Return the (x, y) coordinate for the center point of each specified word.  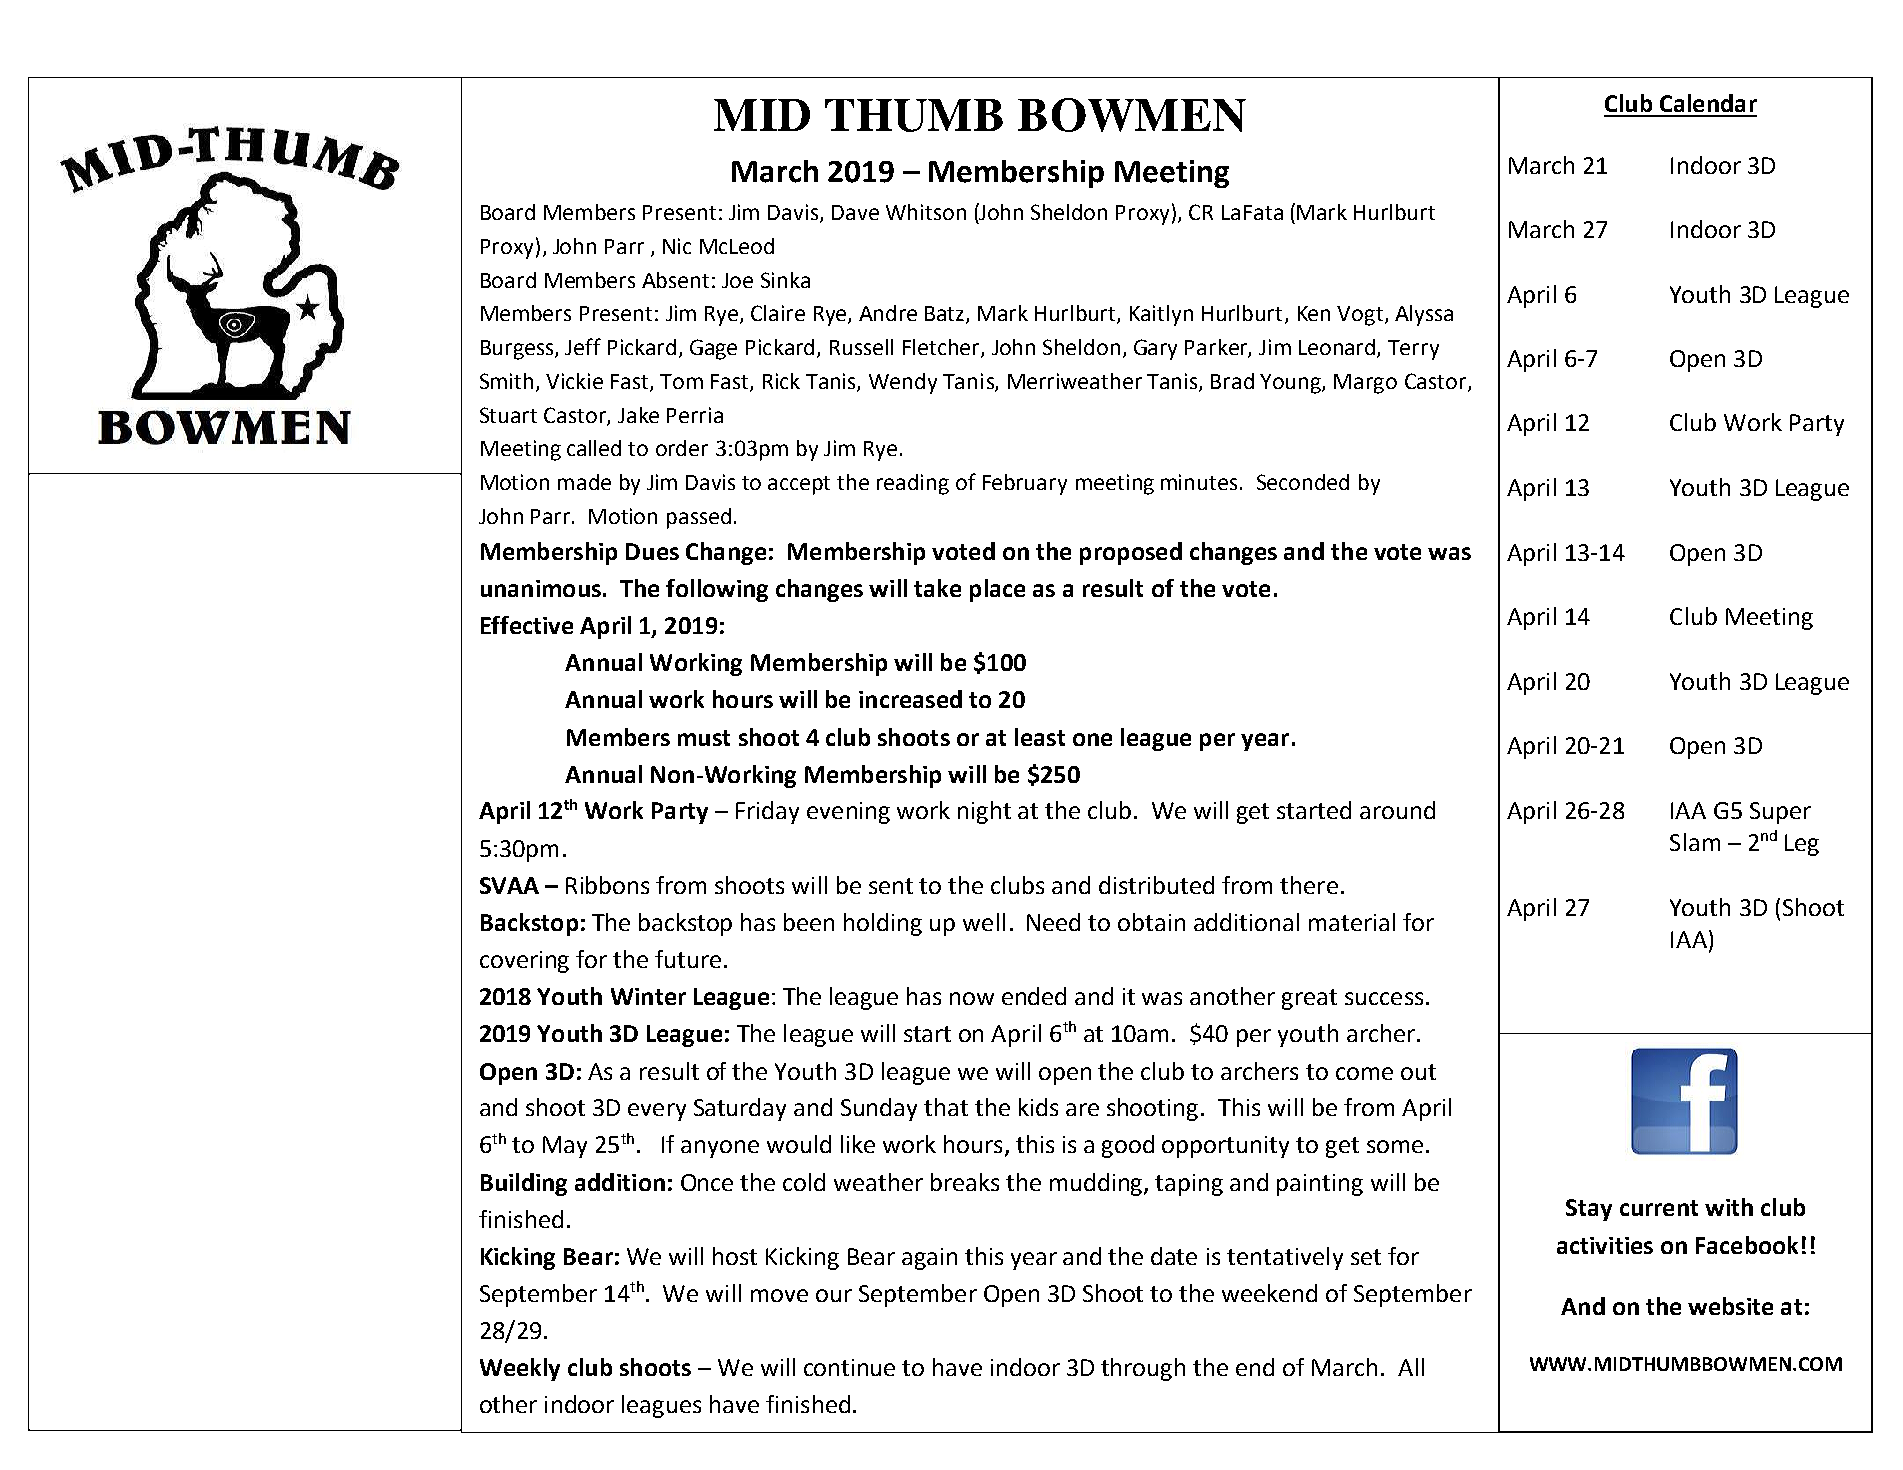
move (779, 1295)
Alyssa (1424, 315)
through (1143, 1369)
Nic (677, 246)
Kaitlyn (1161, 315)
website (1730, 1306)
